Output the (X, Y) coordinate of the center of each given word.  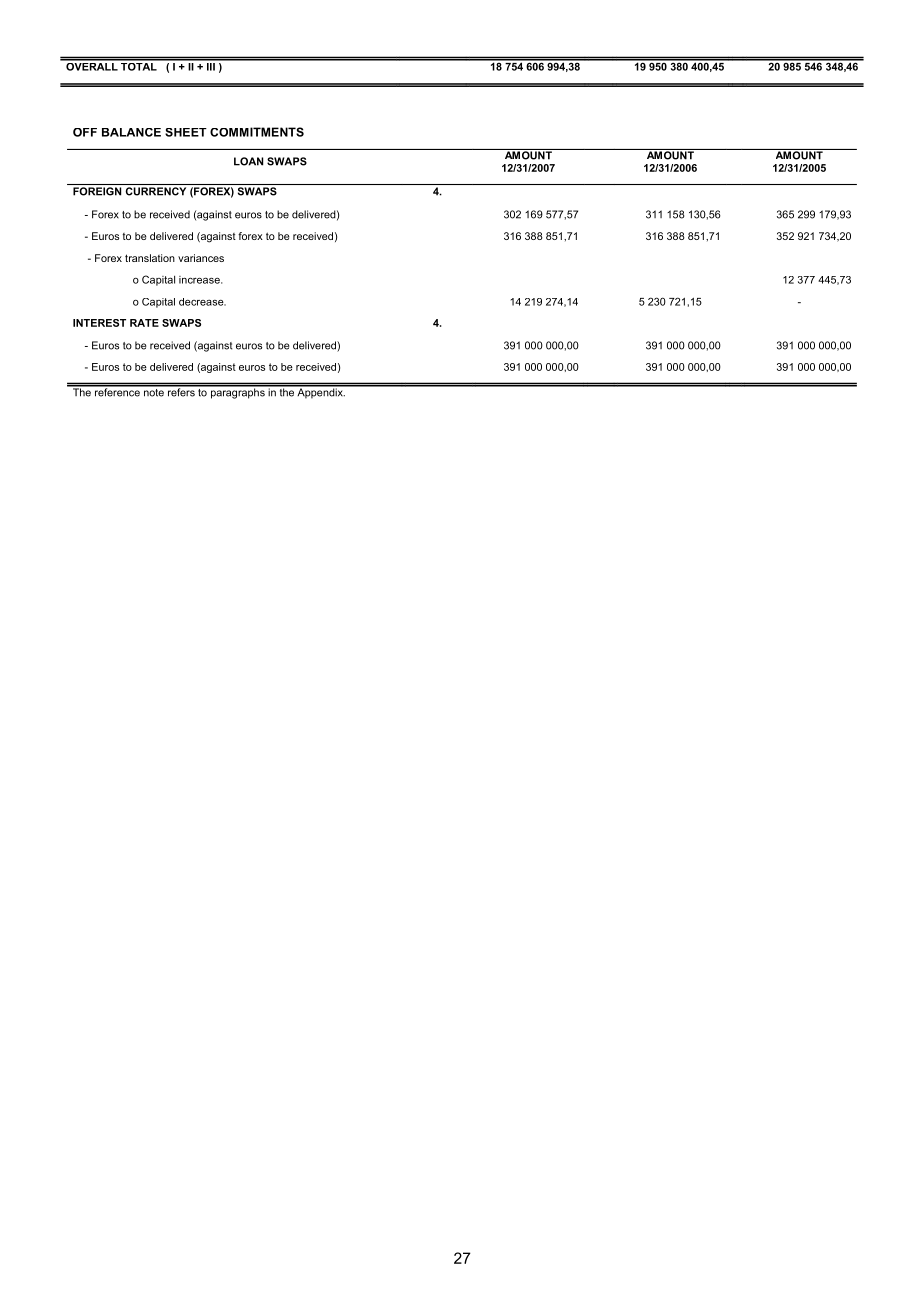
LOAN (248, 161)
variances (201, 258)
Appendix (320, 392)
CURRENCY (156, 191)
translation (150, 258)
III (211, 65)
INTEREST (99, 323)
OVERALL (92, 65)
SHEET (186, 132)
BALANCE (131, 132)
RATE (144, 323)
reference (117, 391)
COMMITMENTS (257, 132)
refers (181, 391)
